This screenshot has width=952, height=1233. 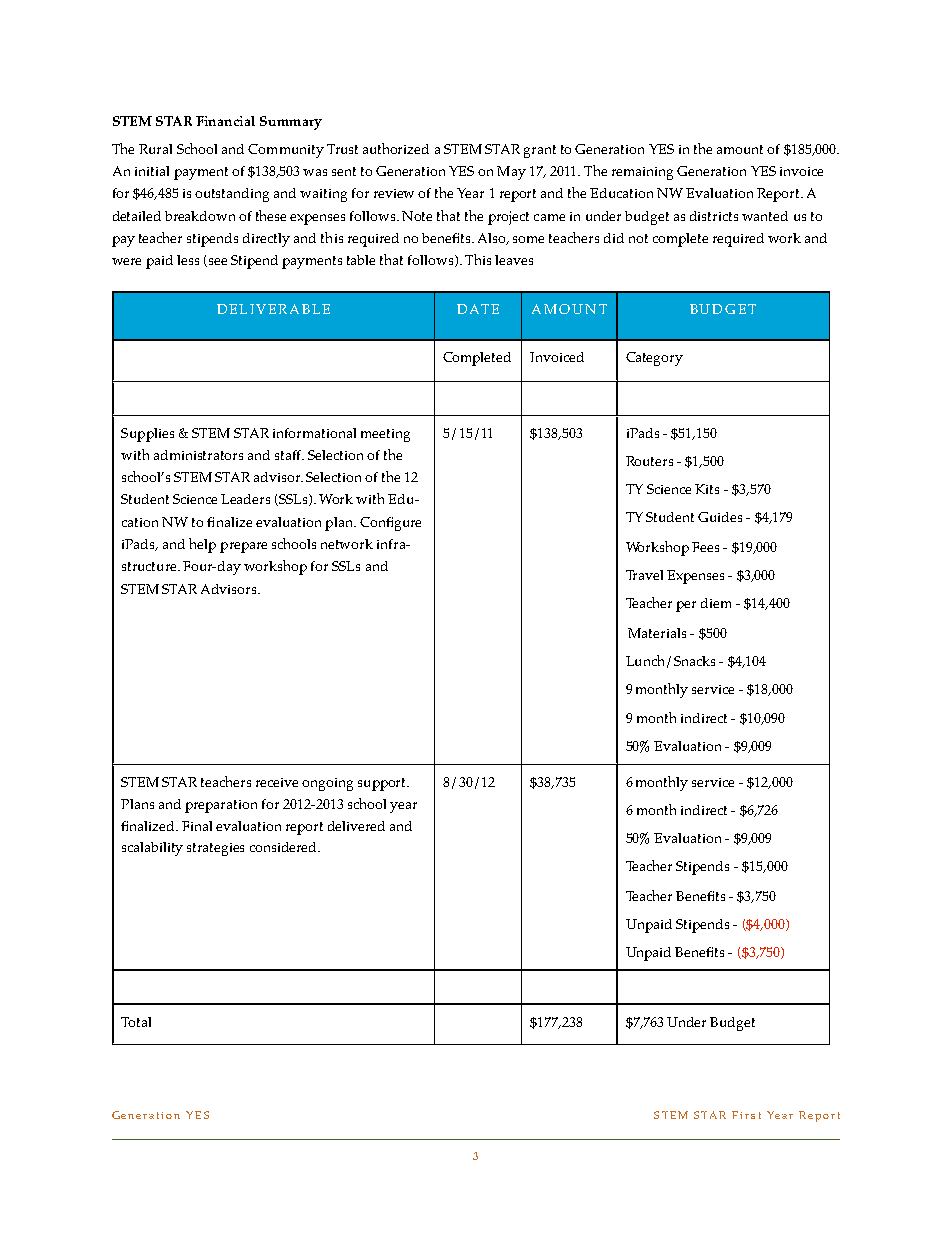 What do you see at coordinates (225, 121) in the screenshot?
I see `Financial` at bounding box center [225, 121].
